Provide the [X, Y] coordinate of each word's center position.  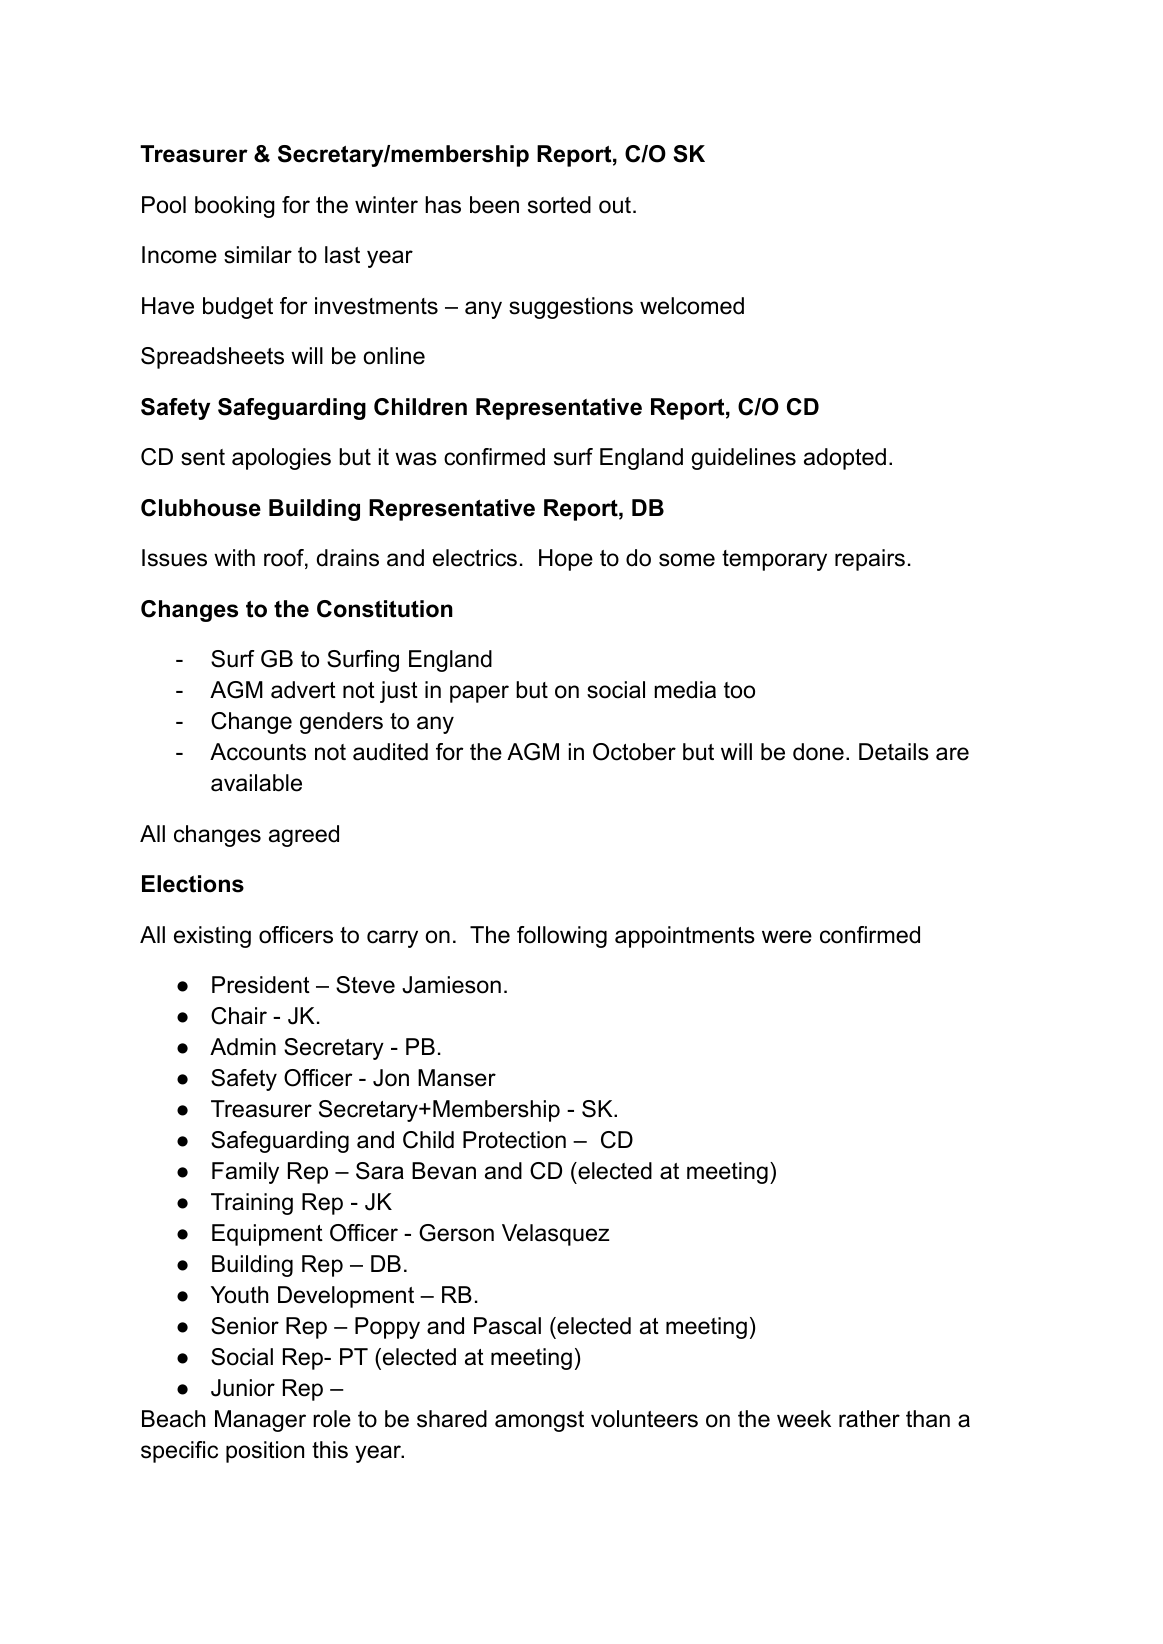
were [787, 937]
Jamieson [451, 985]
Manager [260, 1421]
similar [258, 255]
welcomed [692, 306]
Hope [566, 560]
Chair [239, 1016]
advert [303, 690]
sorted [559, 205]
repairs [870, 560]
